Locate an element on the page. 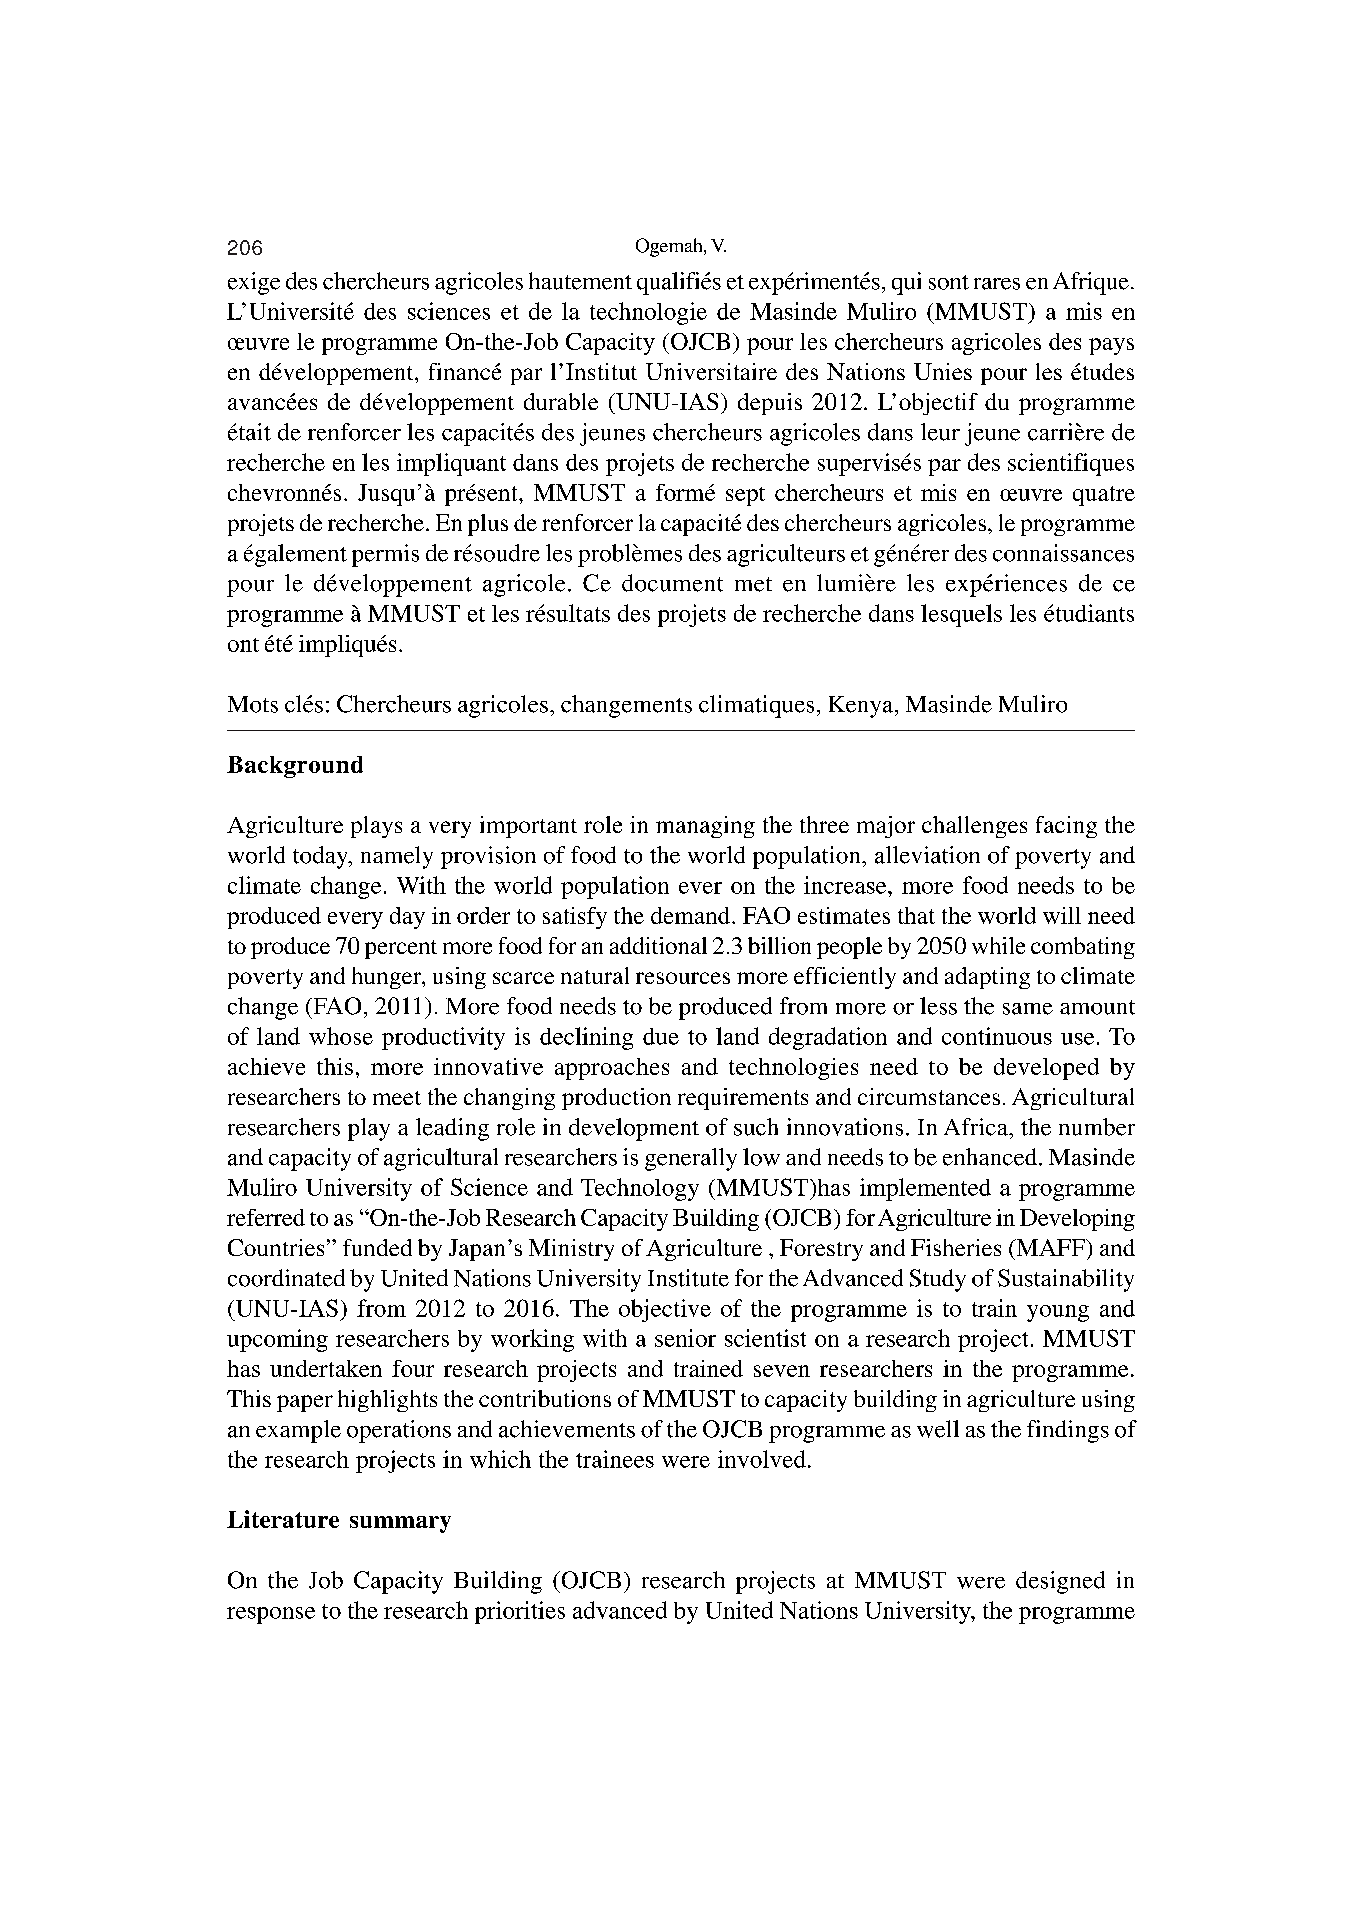 This document has width=1362, height=1927. rares is located at coordinates (997, 284).
